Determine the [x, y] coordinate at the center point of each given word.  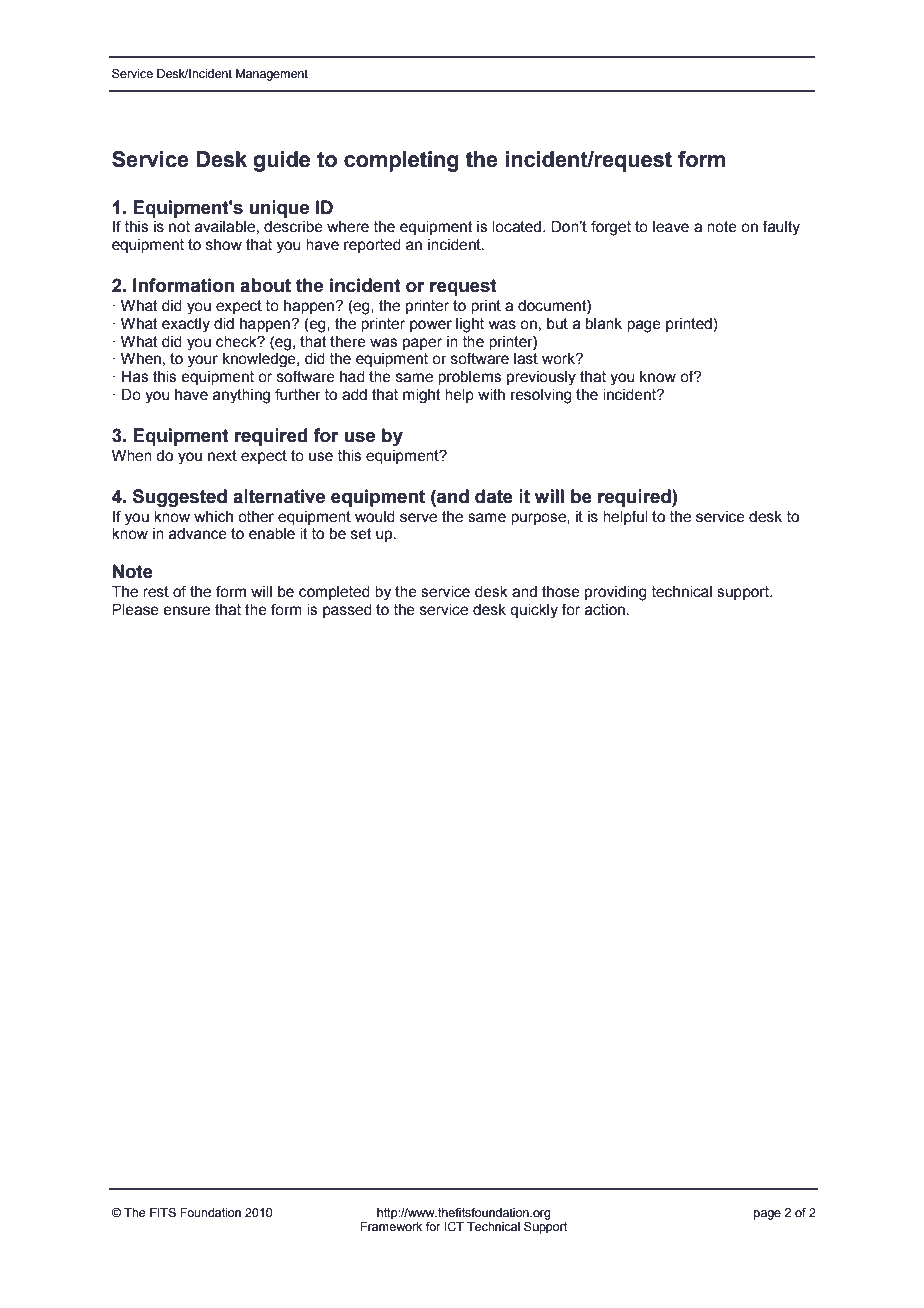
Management [272, 75]
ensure [186, 611]
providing [616, 593]
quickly [534, 611]
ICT [454, 1226]
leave [671, 227]
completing [401, 161]
